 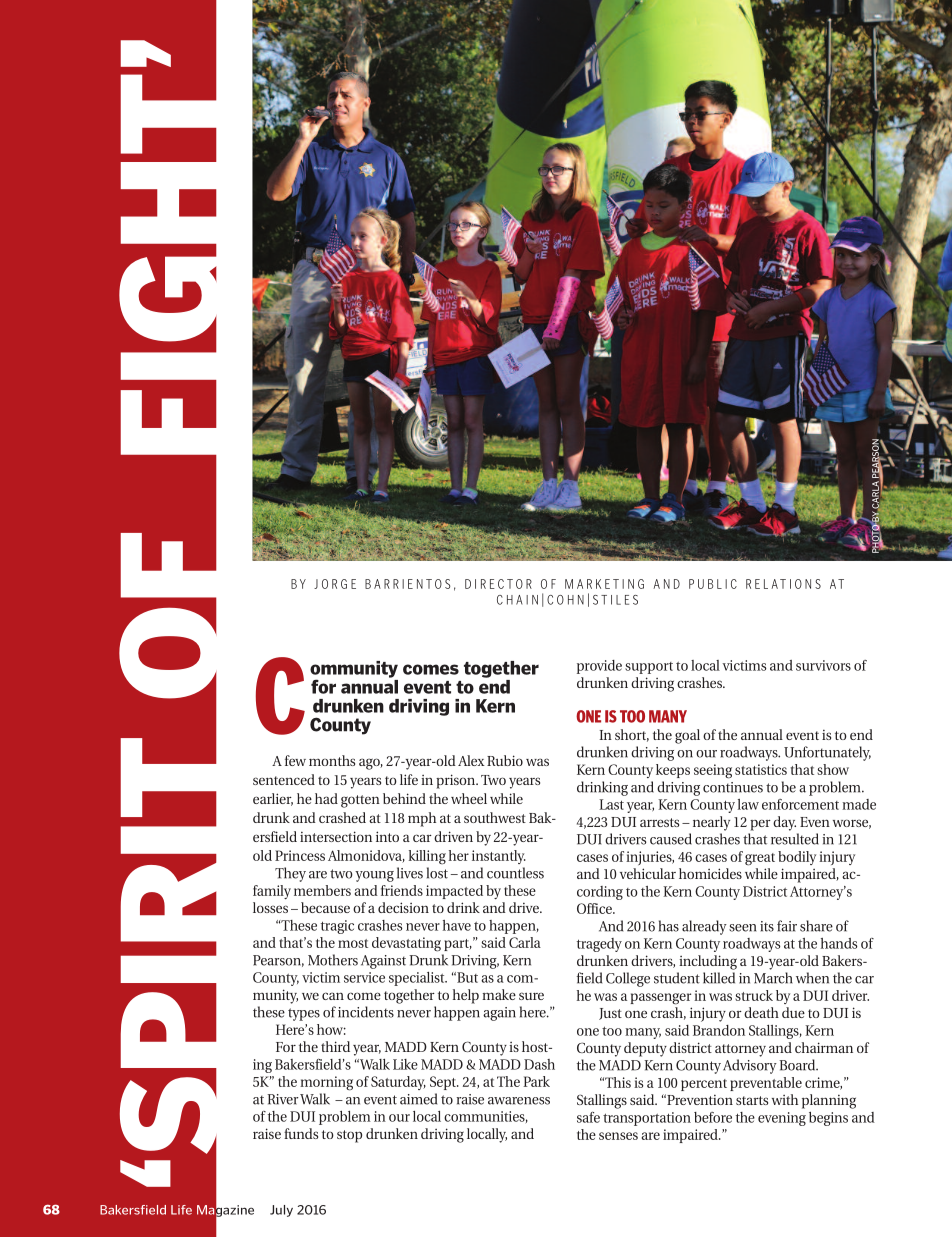 What do you see at coordinates (366, 1012) in the document?
I see `incidents` at bounding box center [366, 1012].
